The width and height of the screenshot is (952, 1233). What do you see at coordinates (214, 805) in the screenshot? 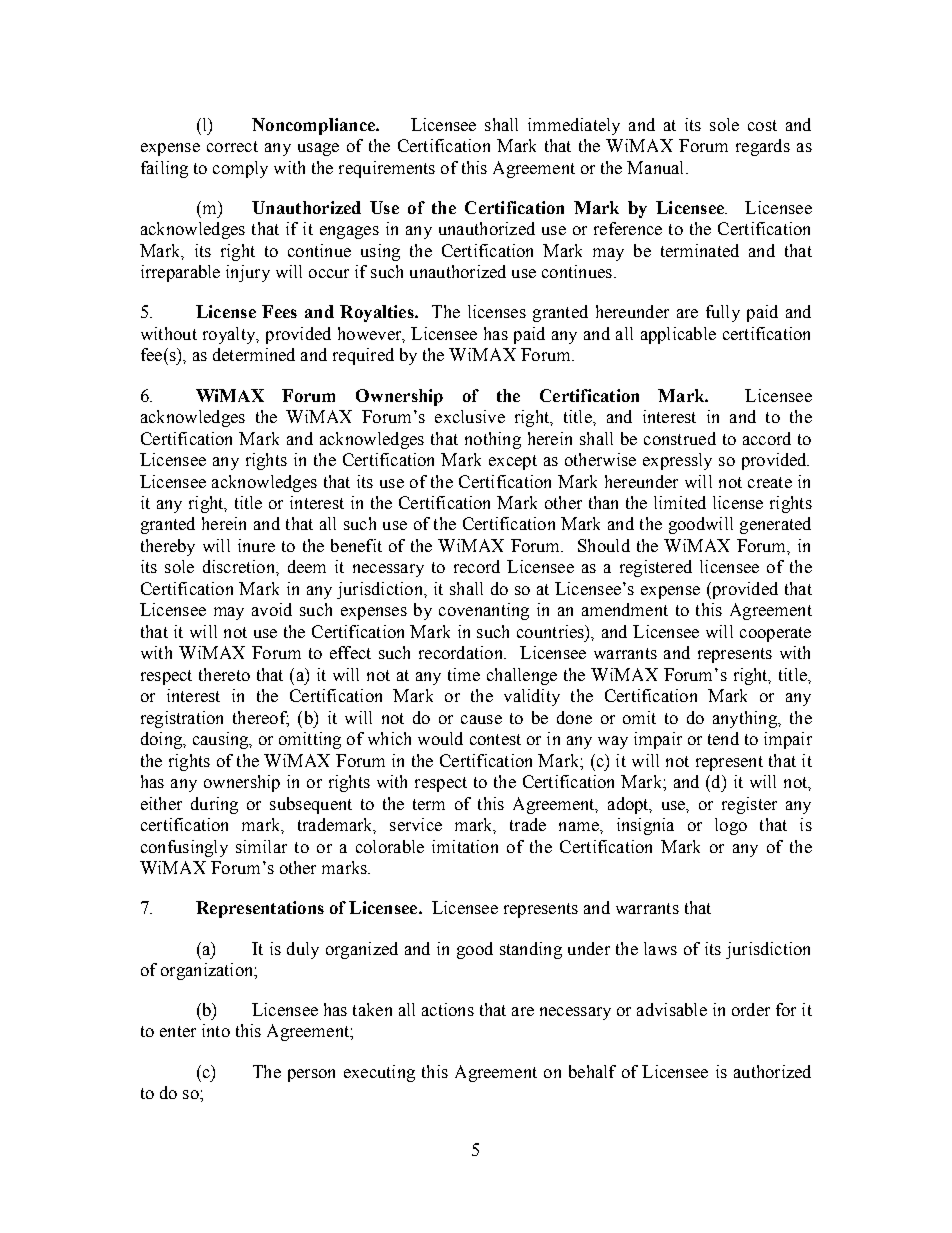
I see `during` at bounding box center [214, 805].
